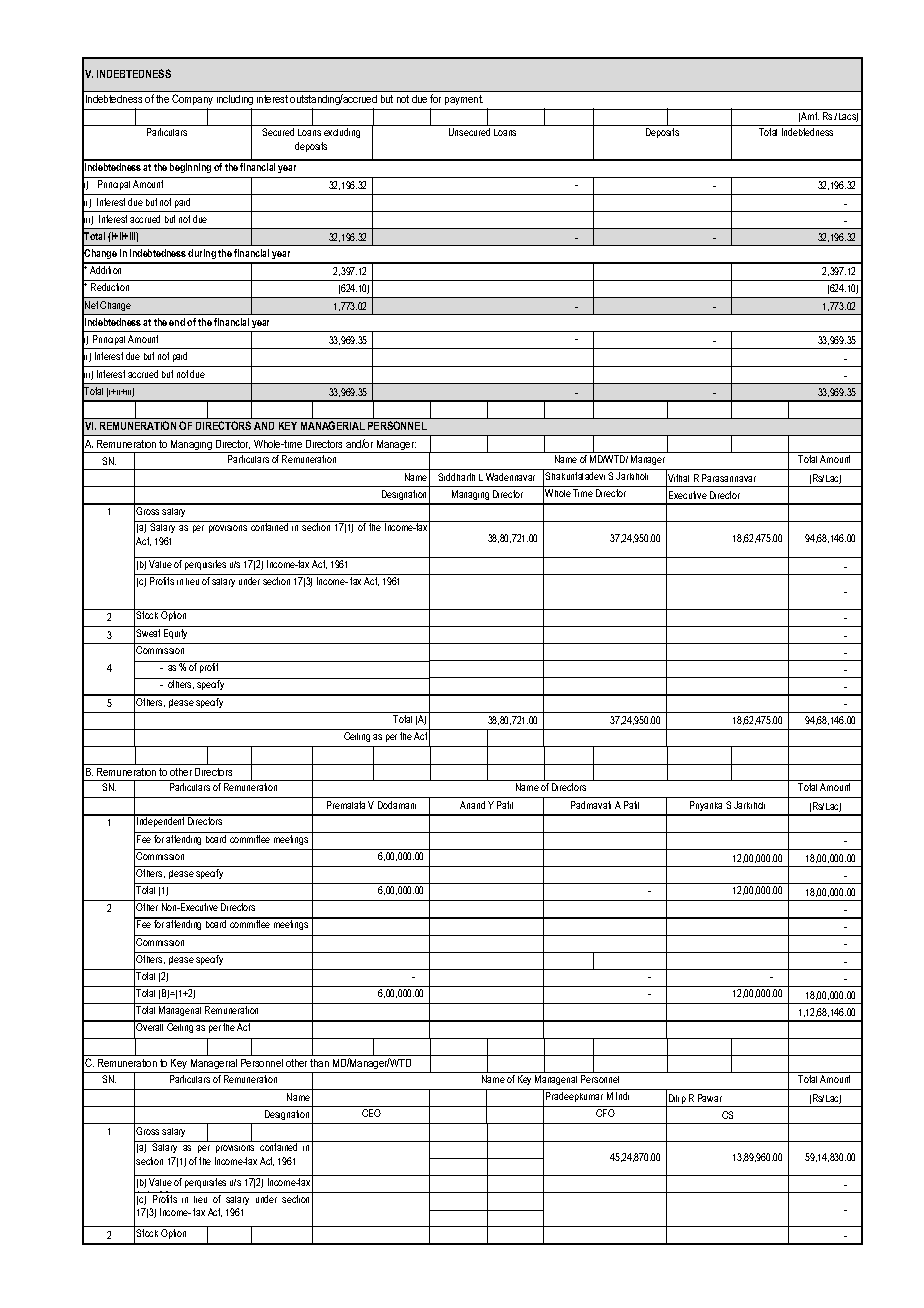  I want to click on Siddharth, so click(456, 477).
